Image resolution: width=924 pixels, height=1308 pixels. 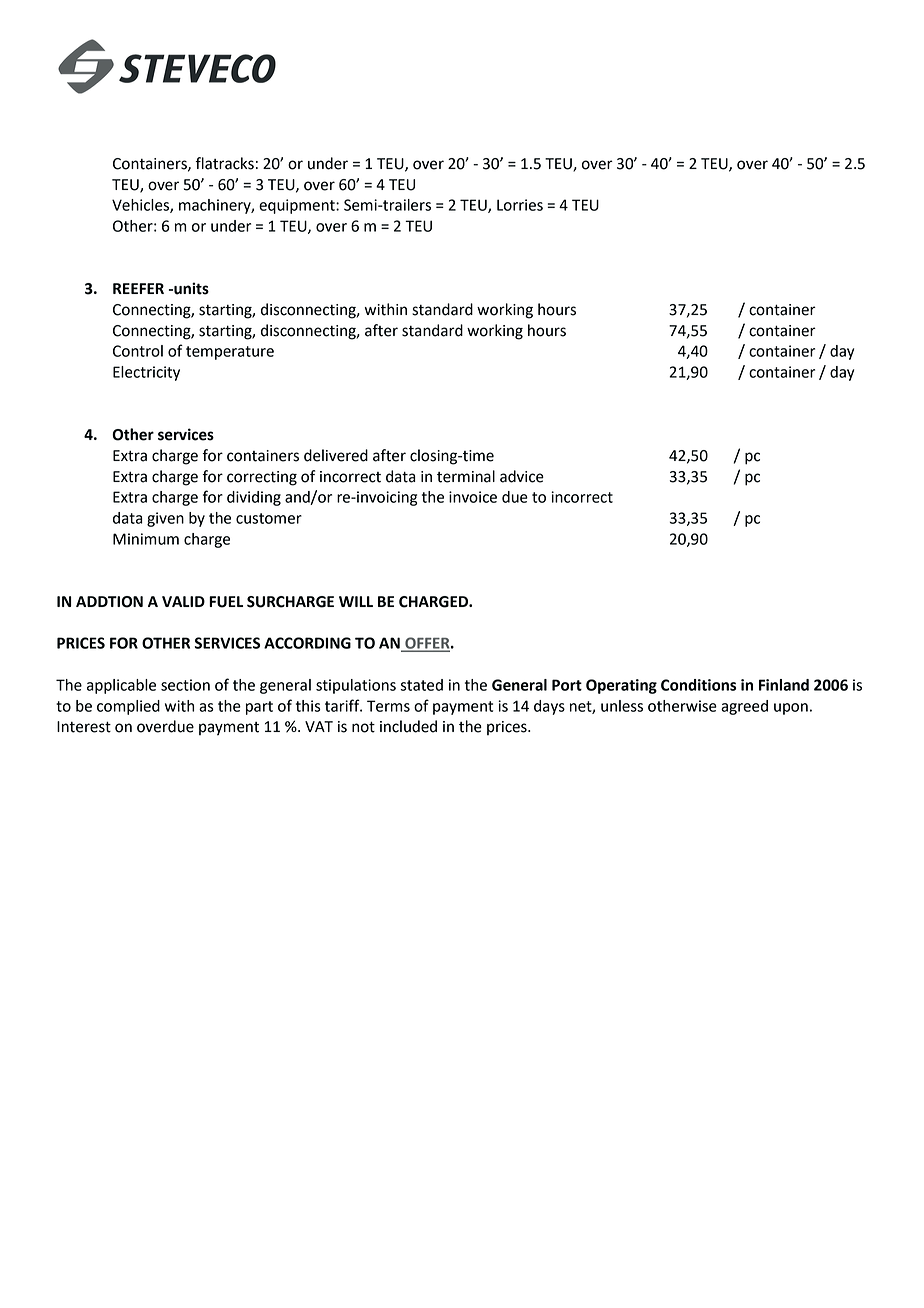 What do you see at coordinates (466, 476) in the screenshot?
I see `terminal` at bounding box center [466, 476].
